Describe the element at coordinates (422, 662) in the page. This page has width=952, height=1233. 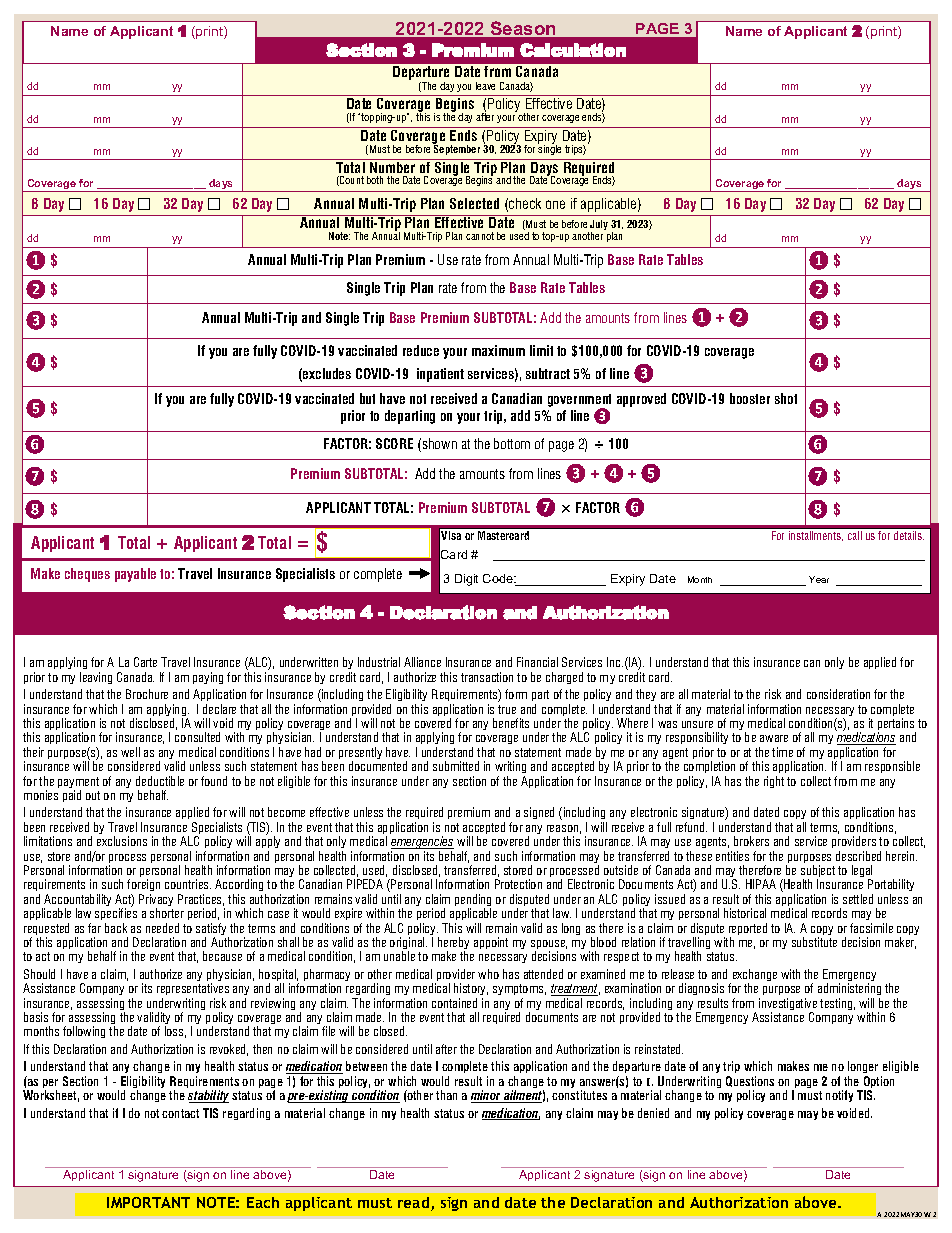
I see `Alliance` at that location.
